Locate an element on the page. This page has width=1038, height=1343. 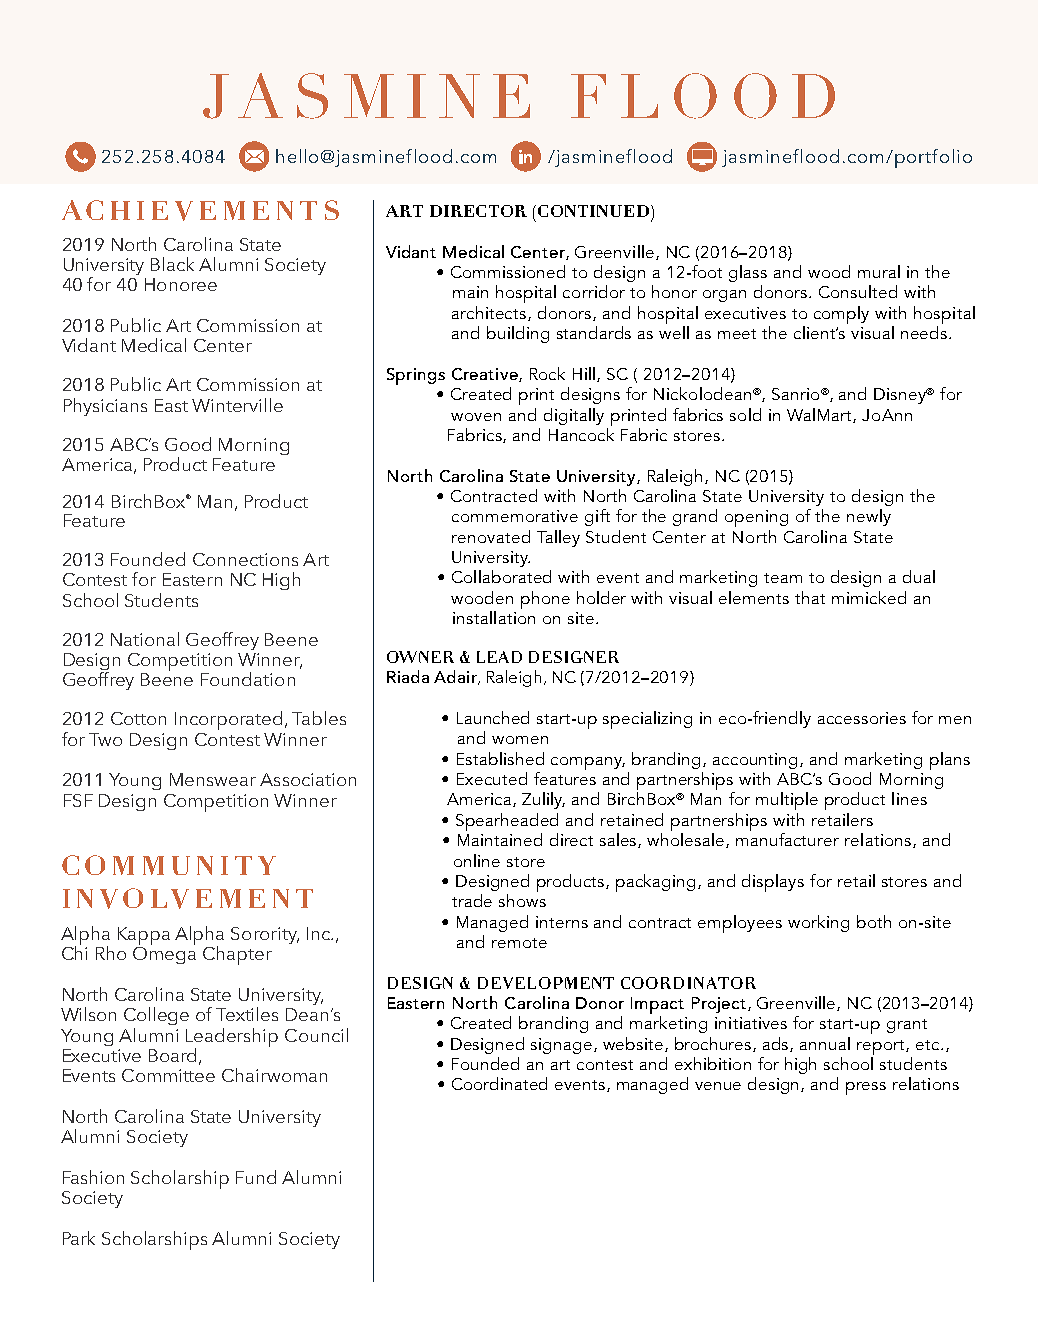
Coordinated is located at coordinates (499, 1083).
